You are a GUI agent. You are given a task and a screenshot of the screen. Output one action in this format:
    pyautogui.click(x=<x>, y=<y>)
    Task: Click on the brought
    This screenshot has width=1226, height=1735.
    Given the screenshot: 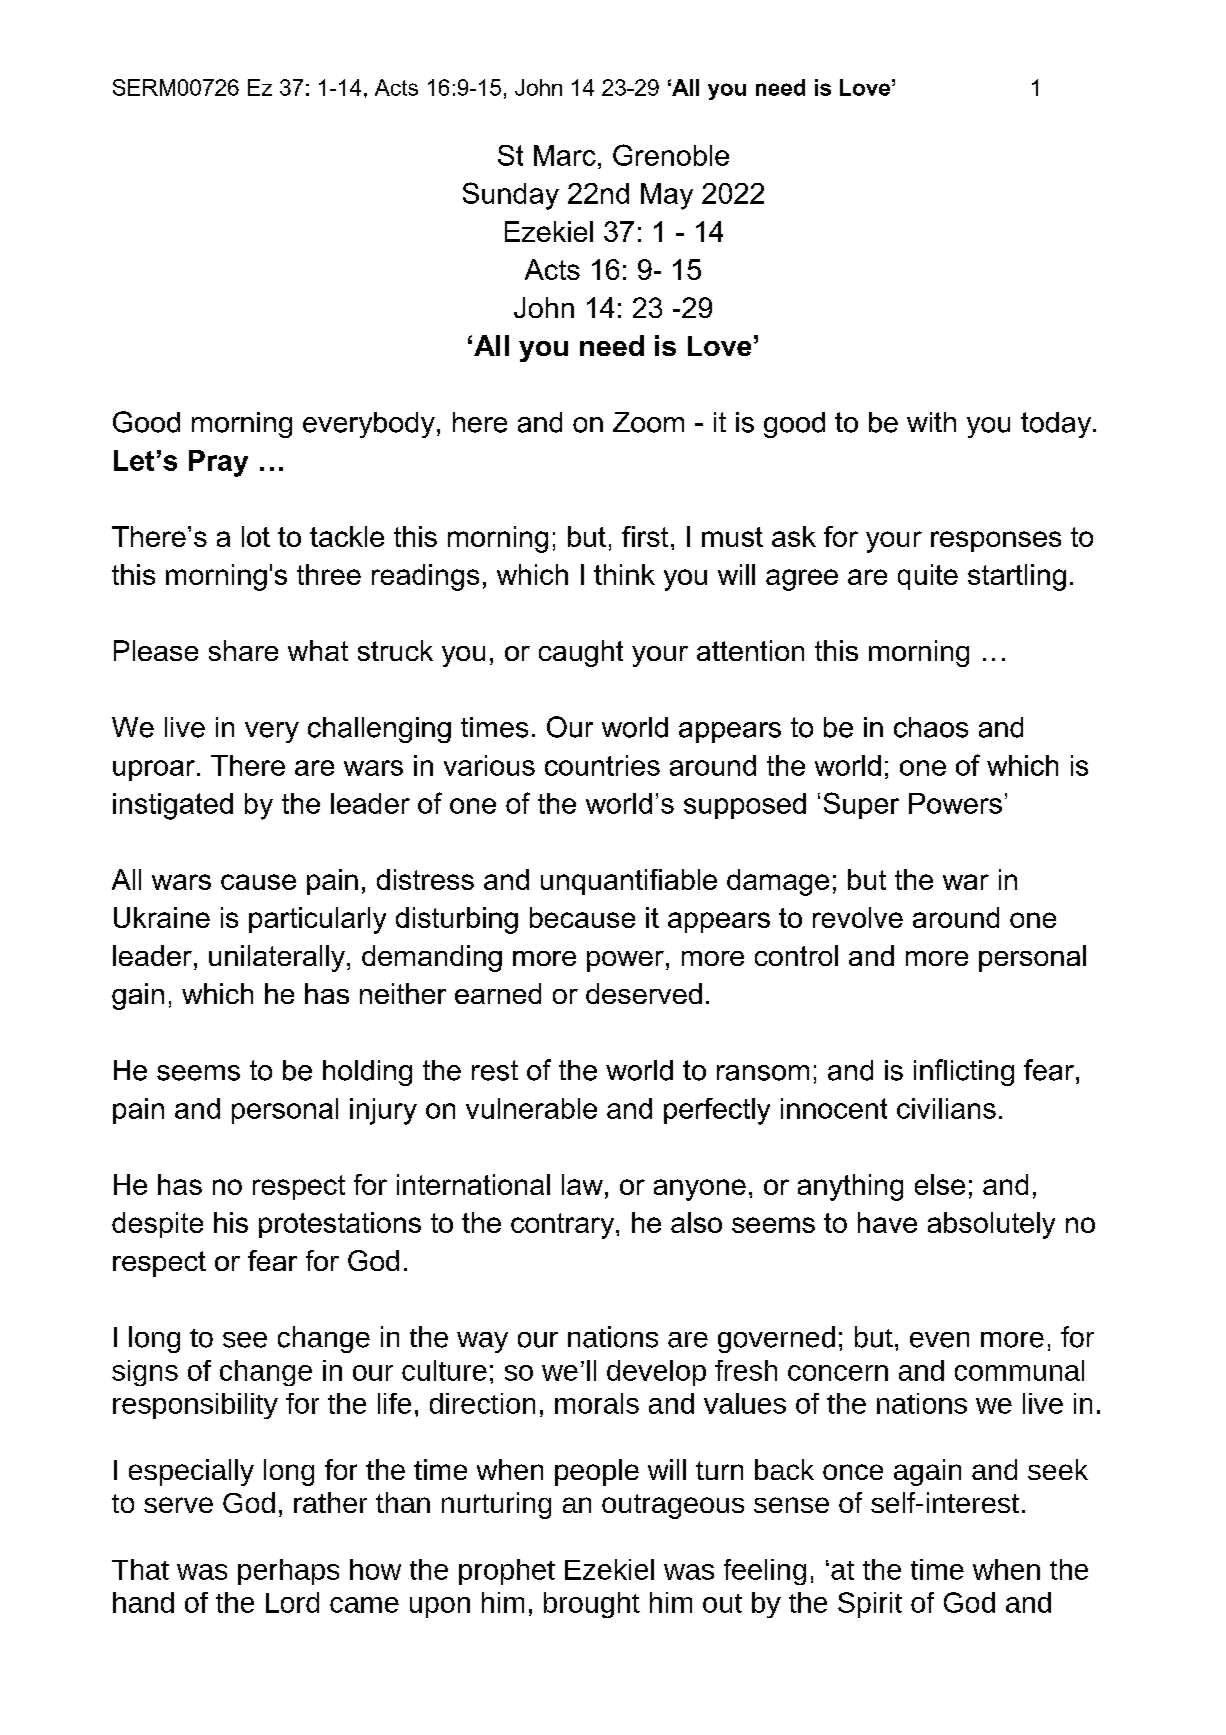 What is the action you would take?
    pyautogui.click(x=592, y=1605)
